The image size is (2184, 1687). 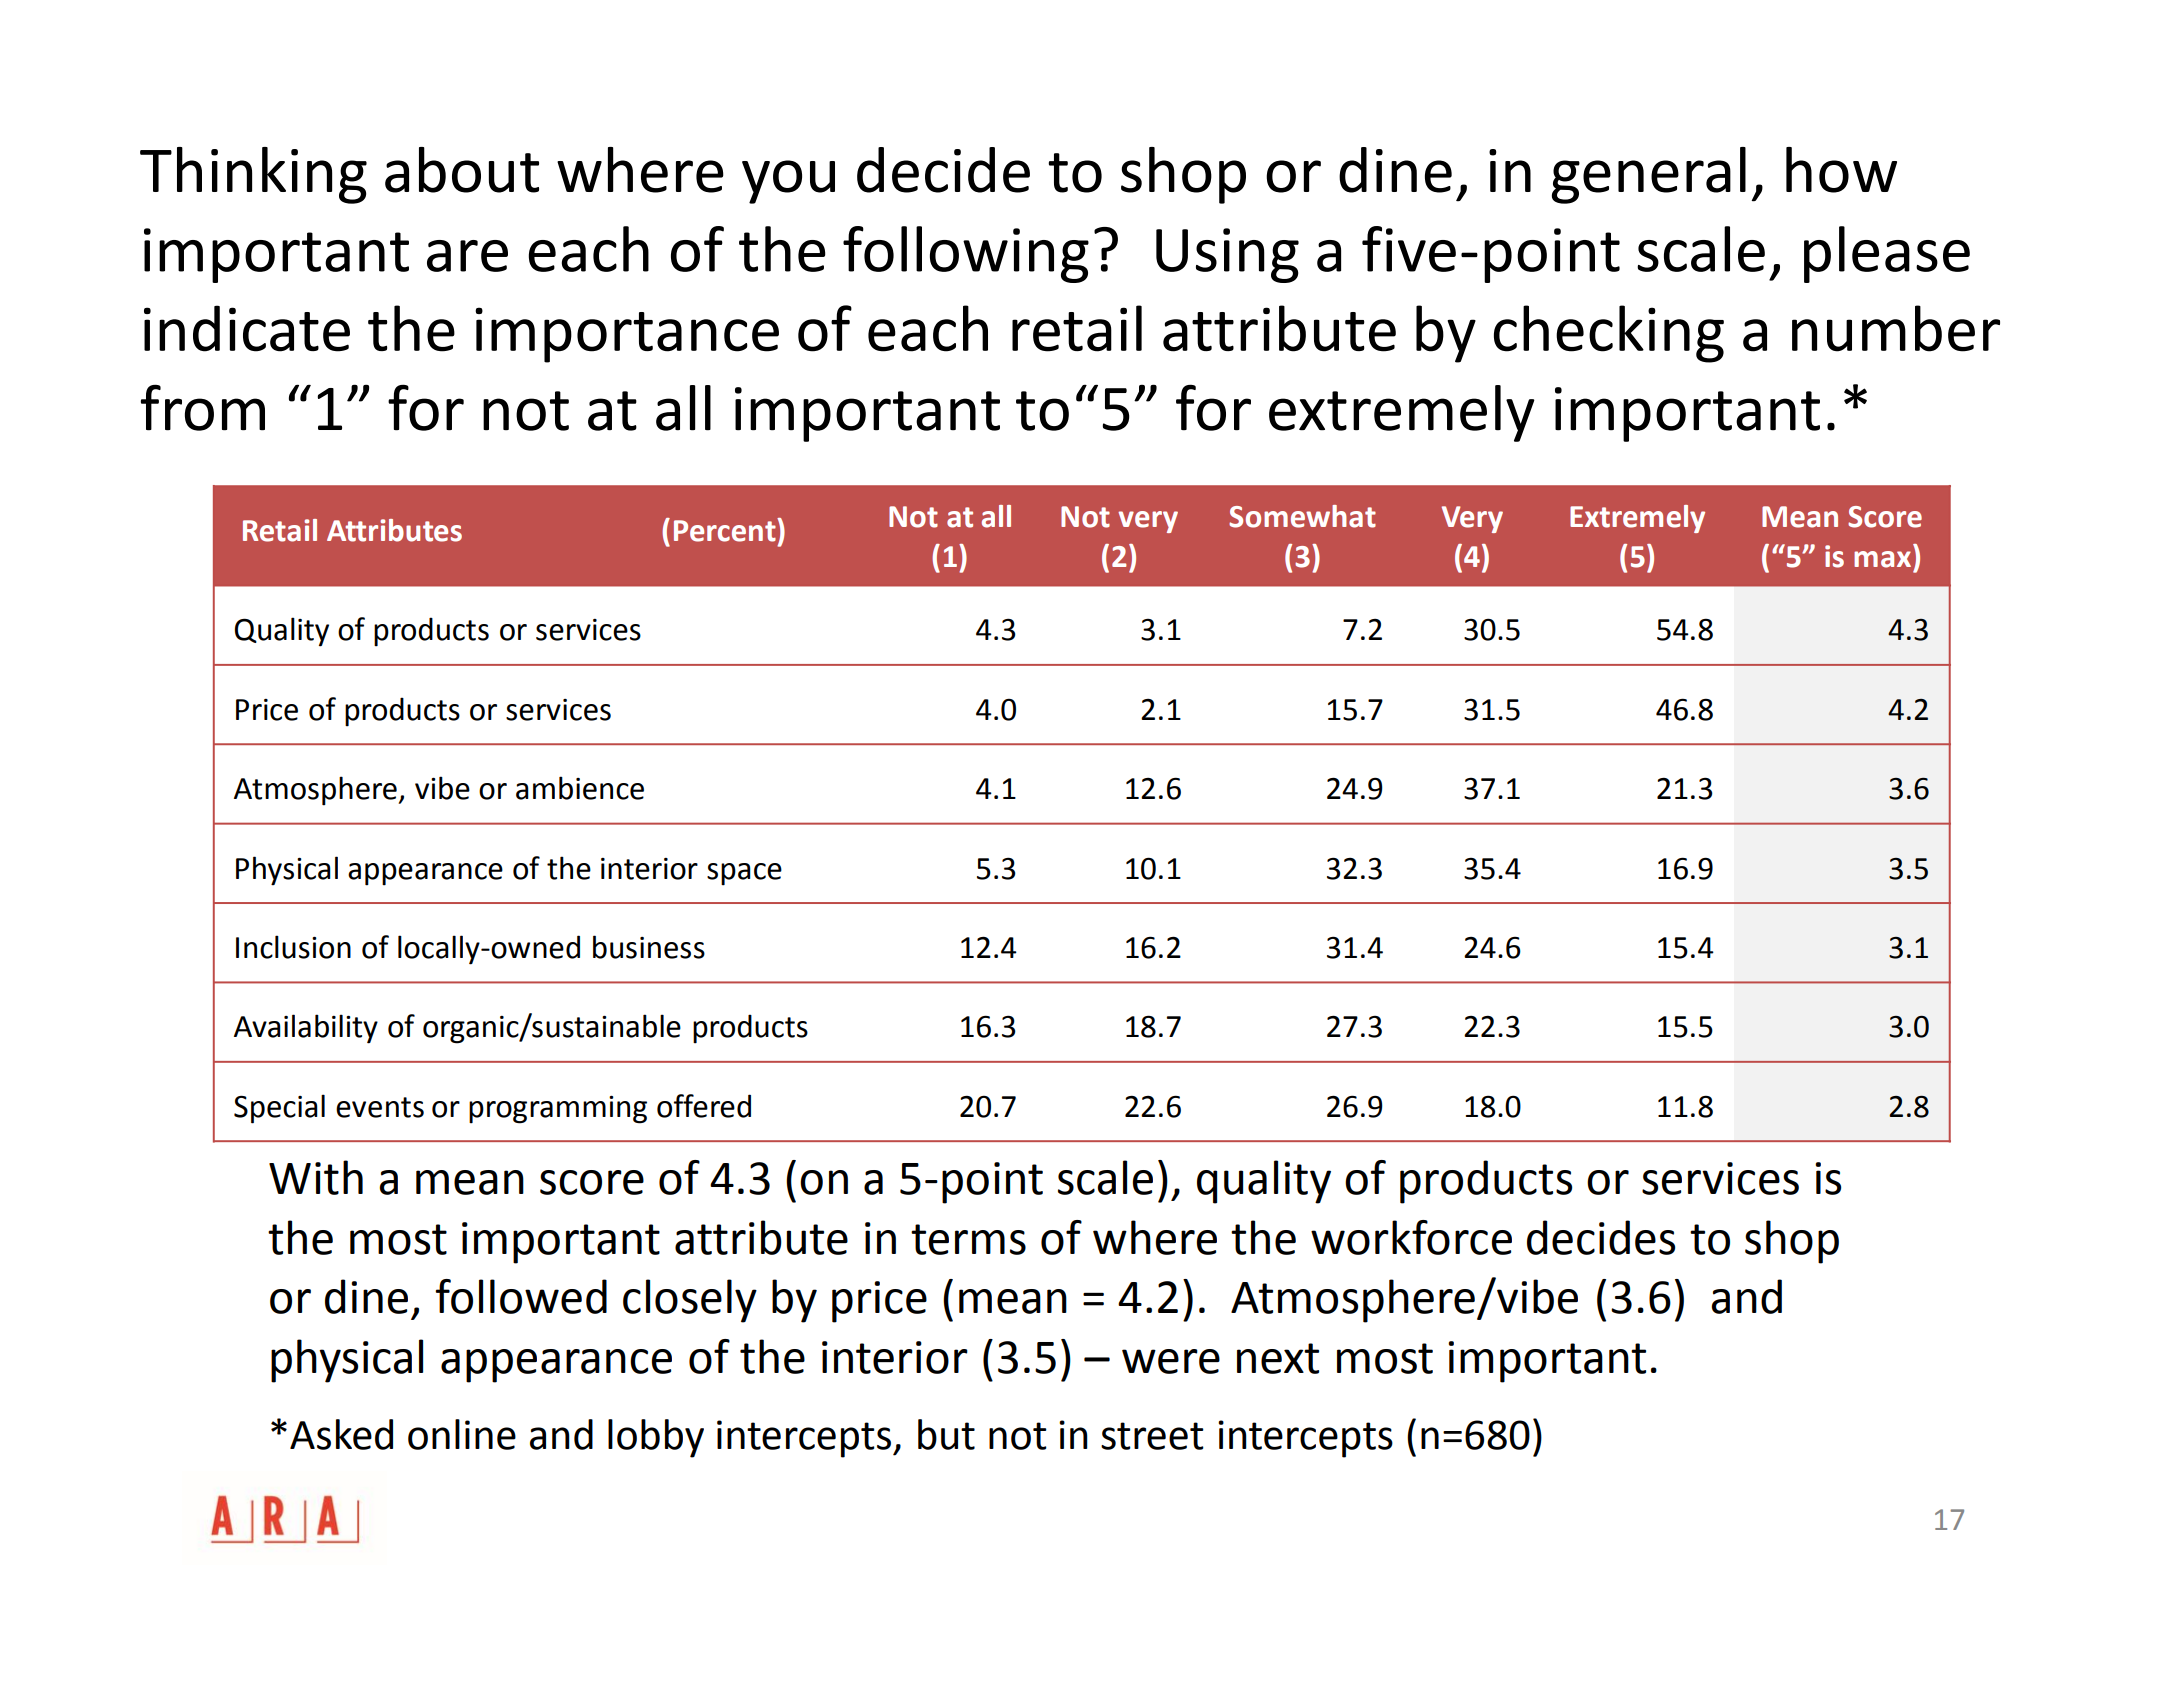 I want to click on Percent, so click(x=726, y=530).
